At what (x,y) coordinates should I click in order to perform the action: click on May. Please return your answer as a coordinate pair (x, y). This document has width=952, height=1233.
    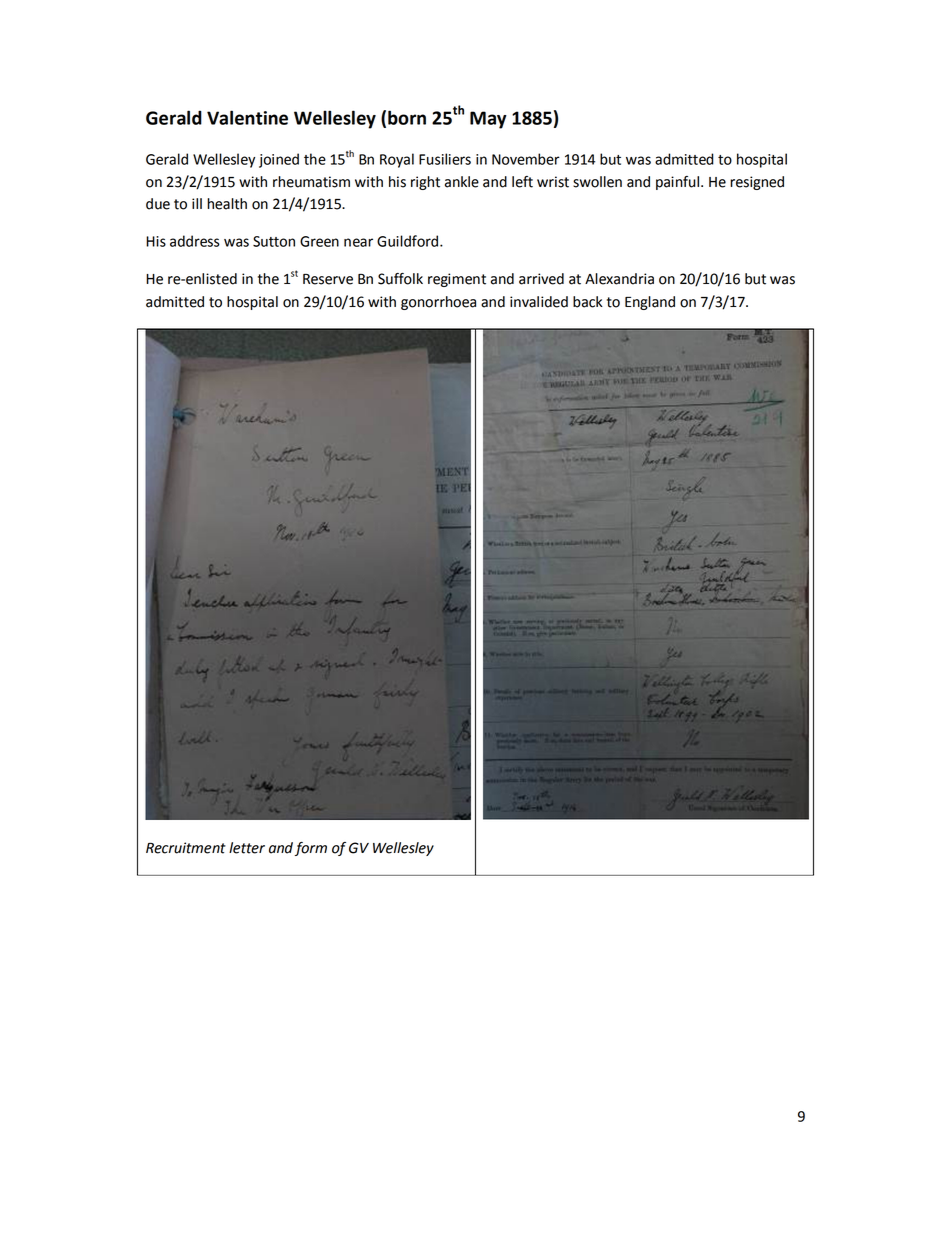
    Looking at the image, I should click on (488, 120).
